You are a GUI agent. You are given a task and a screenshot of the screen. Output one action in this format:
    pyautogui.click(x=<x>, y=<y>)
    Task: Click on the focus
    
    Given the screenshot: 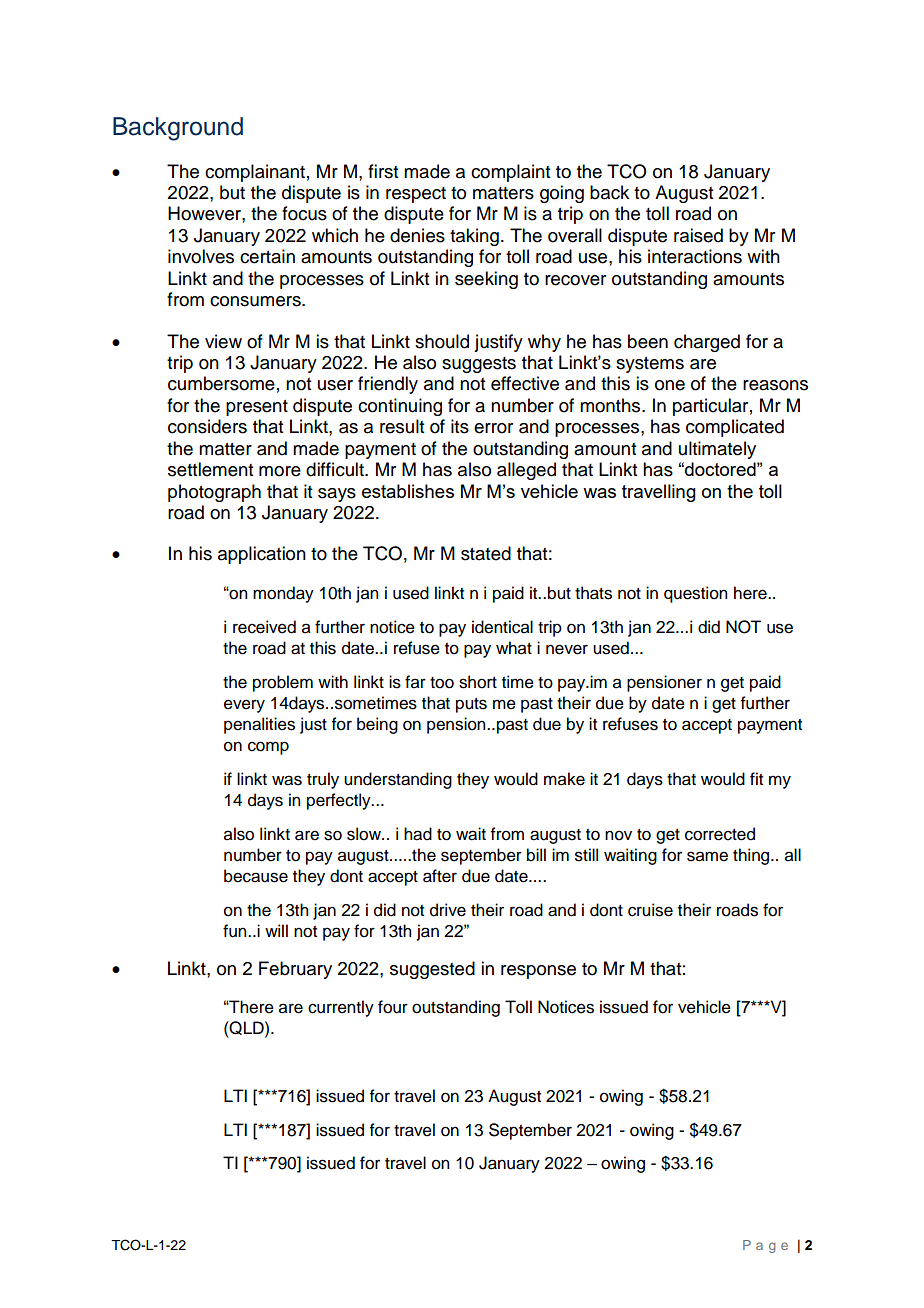 What is the action you would take?
    pyautogui.click(x=304, y=213)
